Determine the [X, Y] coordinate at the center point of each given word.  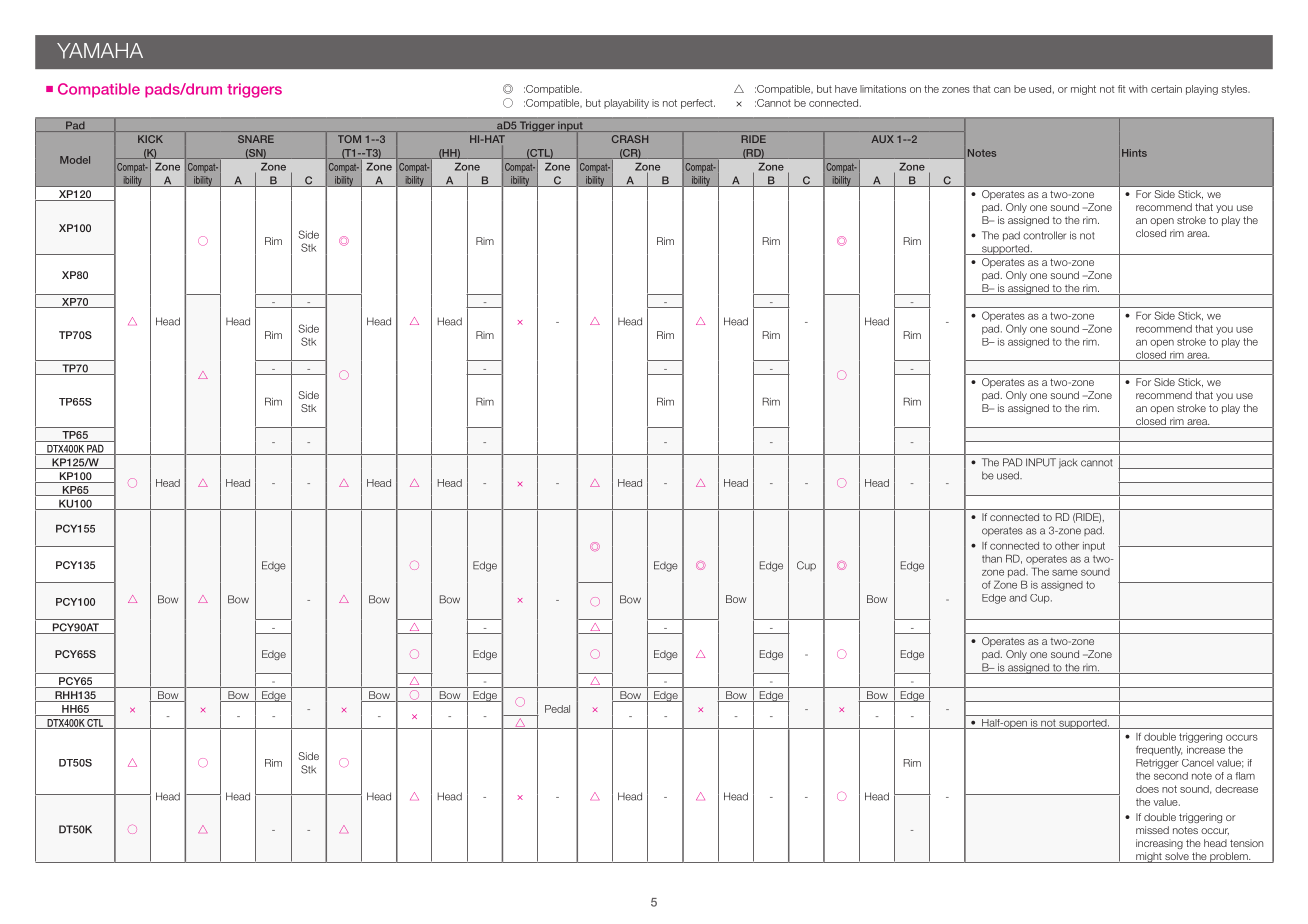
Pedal [557, 709]
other [1067, 546]
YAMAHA [100, 51]
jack [1068, 463]
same [1065, 572]
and [1018, 598]
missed [1152, 830]
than [992, 559]
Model [75, 160]
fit [1121, 89]
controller [1044, 235]
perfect [698, 104]
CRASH [630, 139]
